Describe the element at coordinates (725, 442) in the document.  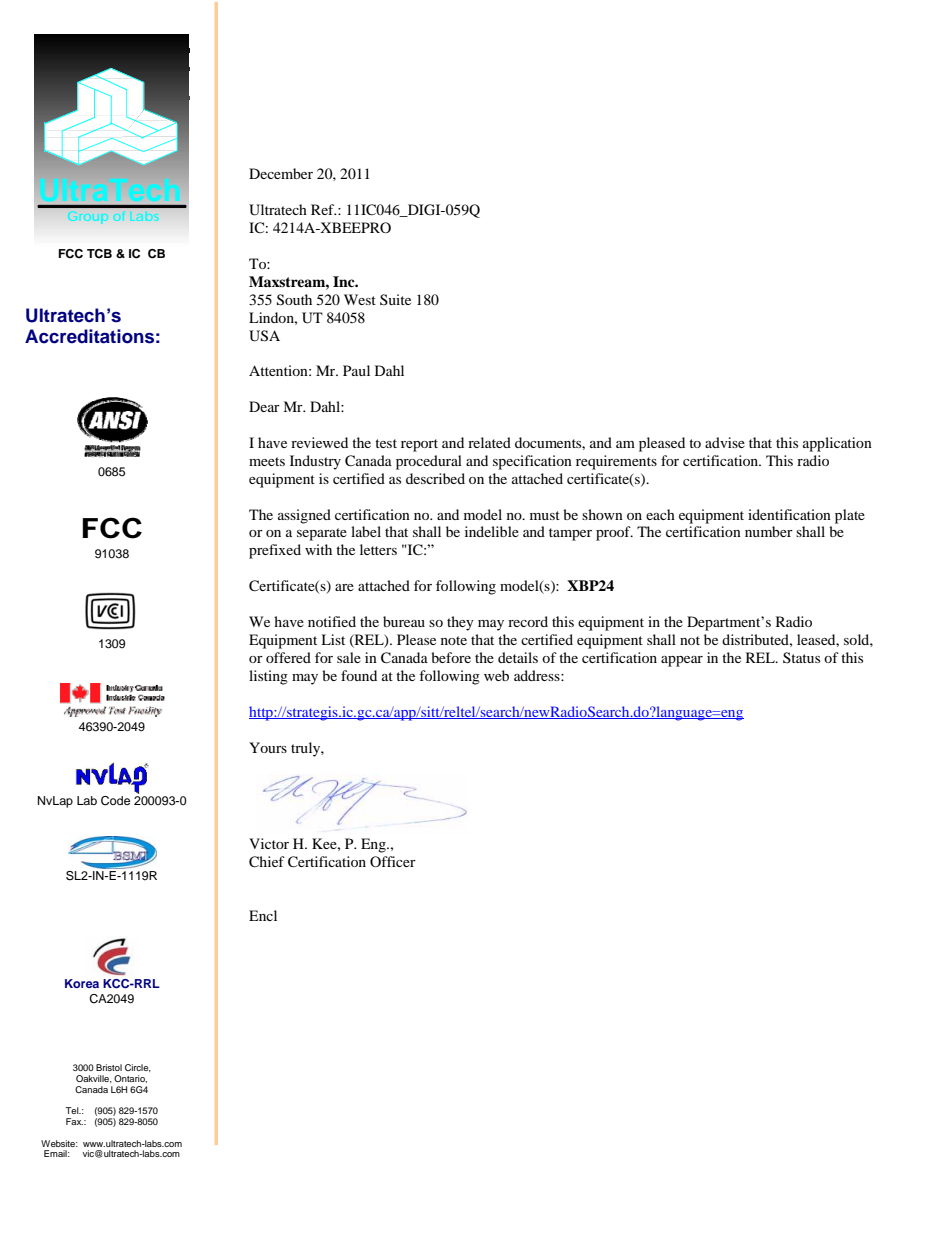
I see `advise` at that location.
